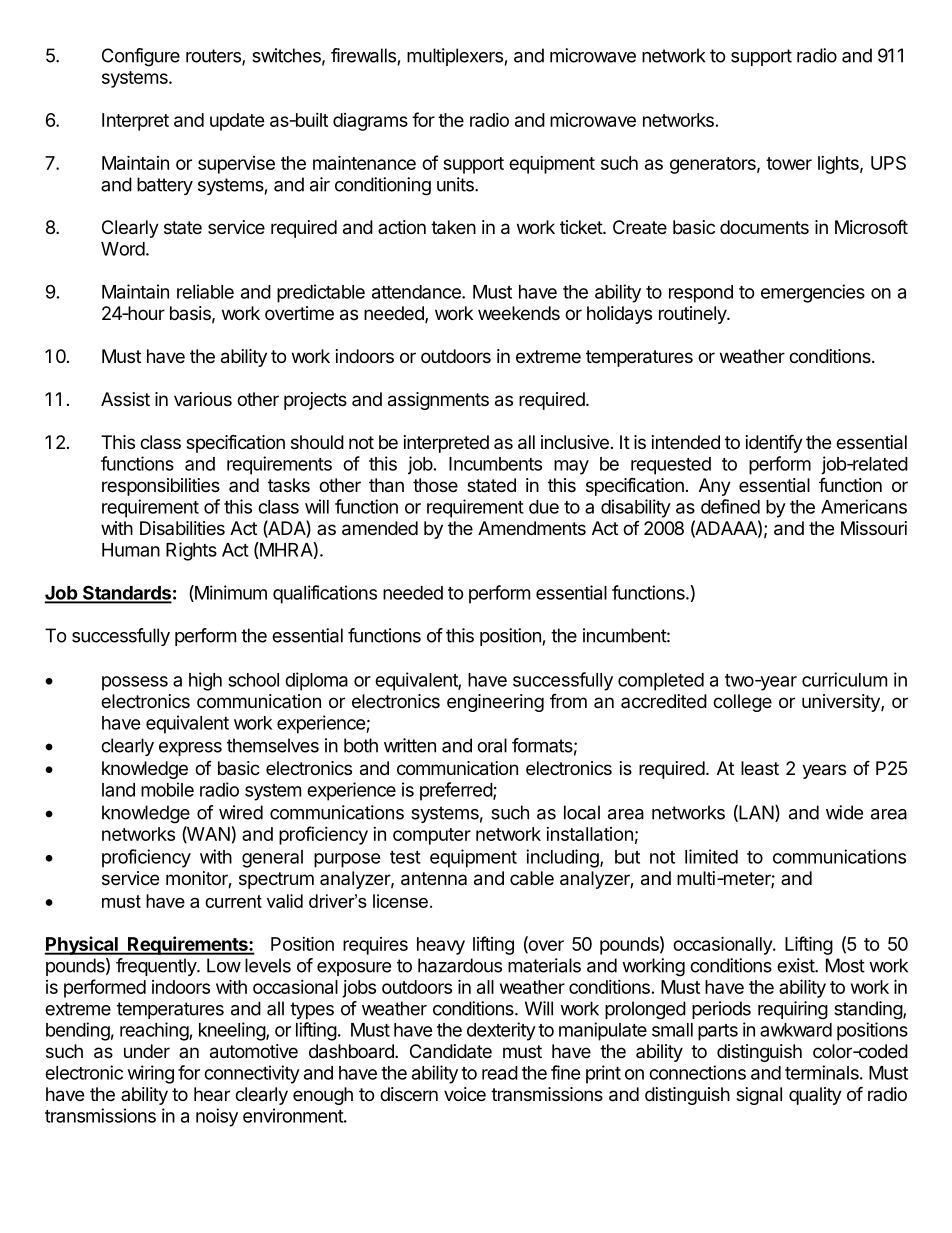  Describe the element at coordinates (789, 163) in the screenshot. I see `tower` at that location.
